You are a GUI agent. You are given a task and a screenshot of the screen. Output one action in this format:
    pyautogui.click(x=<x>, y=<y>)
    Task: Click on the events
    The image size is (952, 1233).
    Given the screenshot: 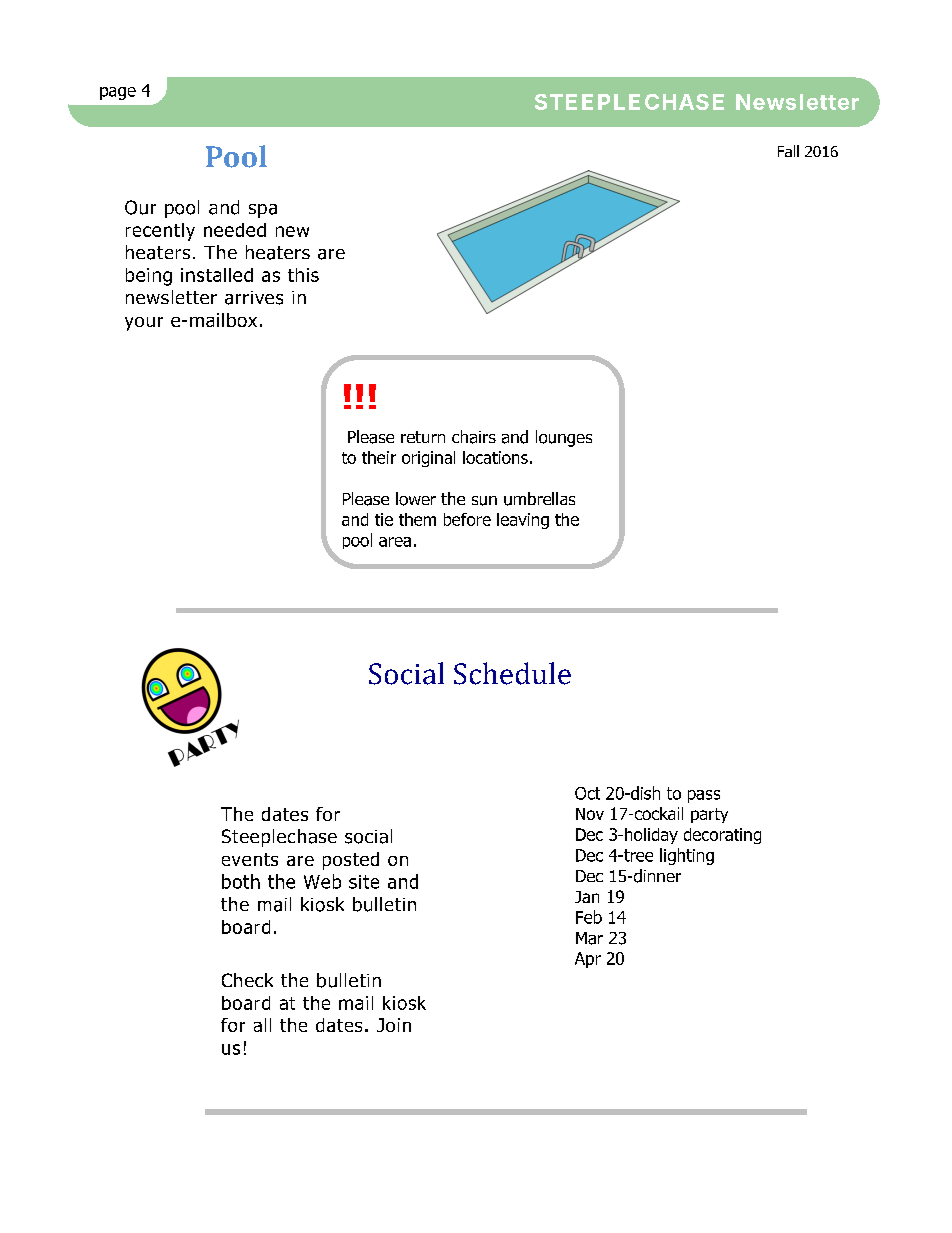 What is the action you would take?
    pyautogui.click(x=250, y=859)
